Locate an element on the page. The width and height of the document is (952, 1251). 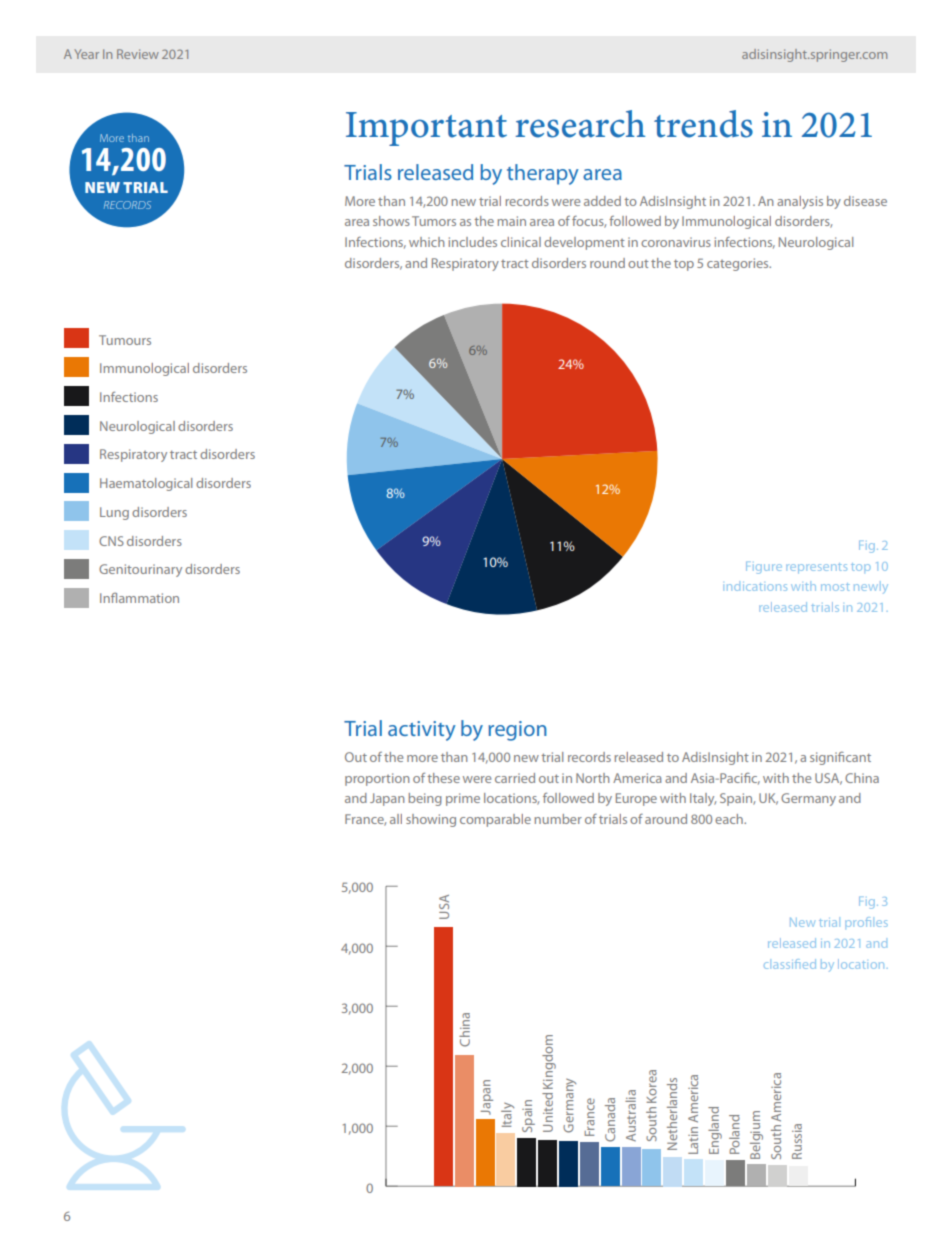
Figure is located at coordinates (764, 568).
